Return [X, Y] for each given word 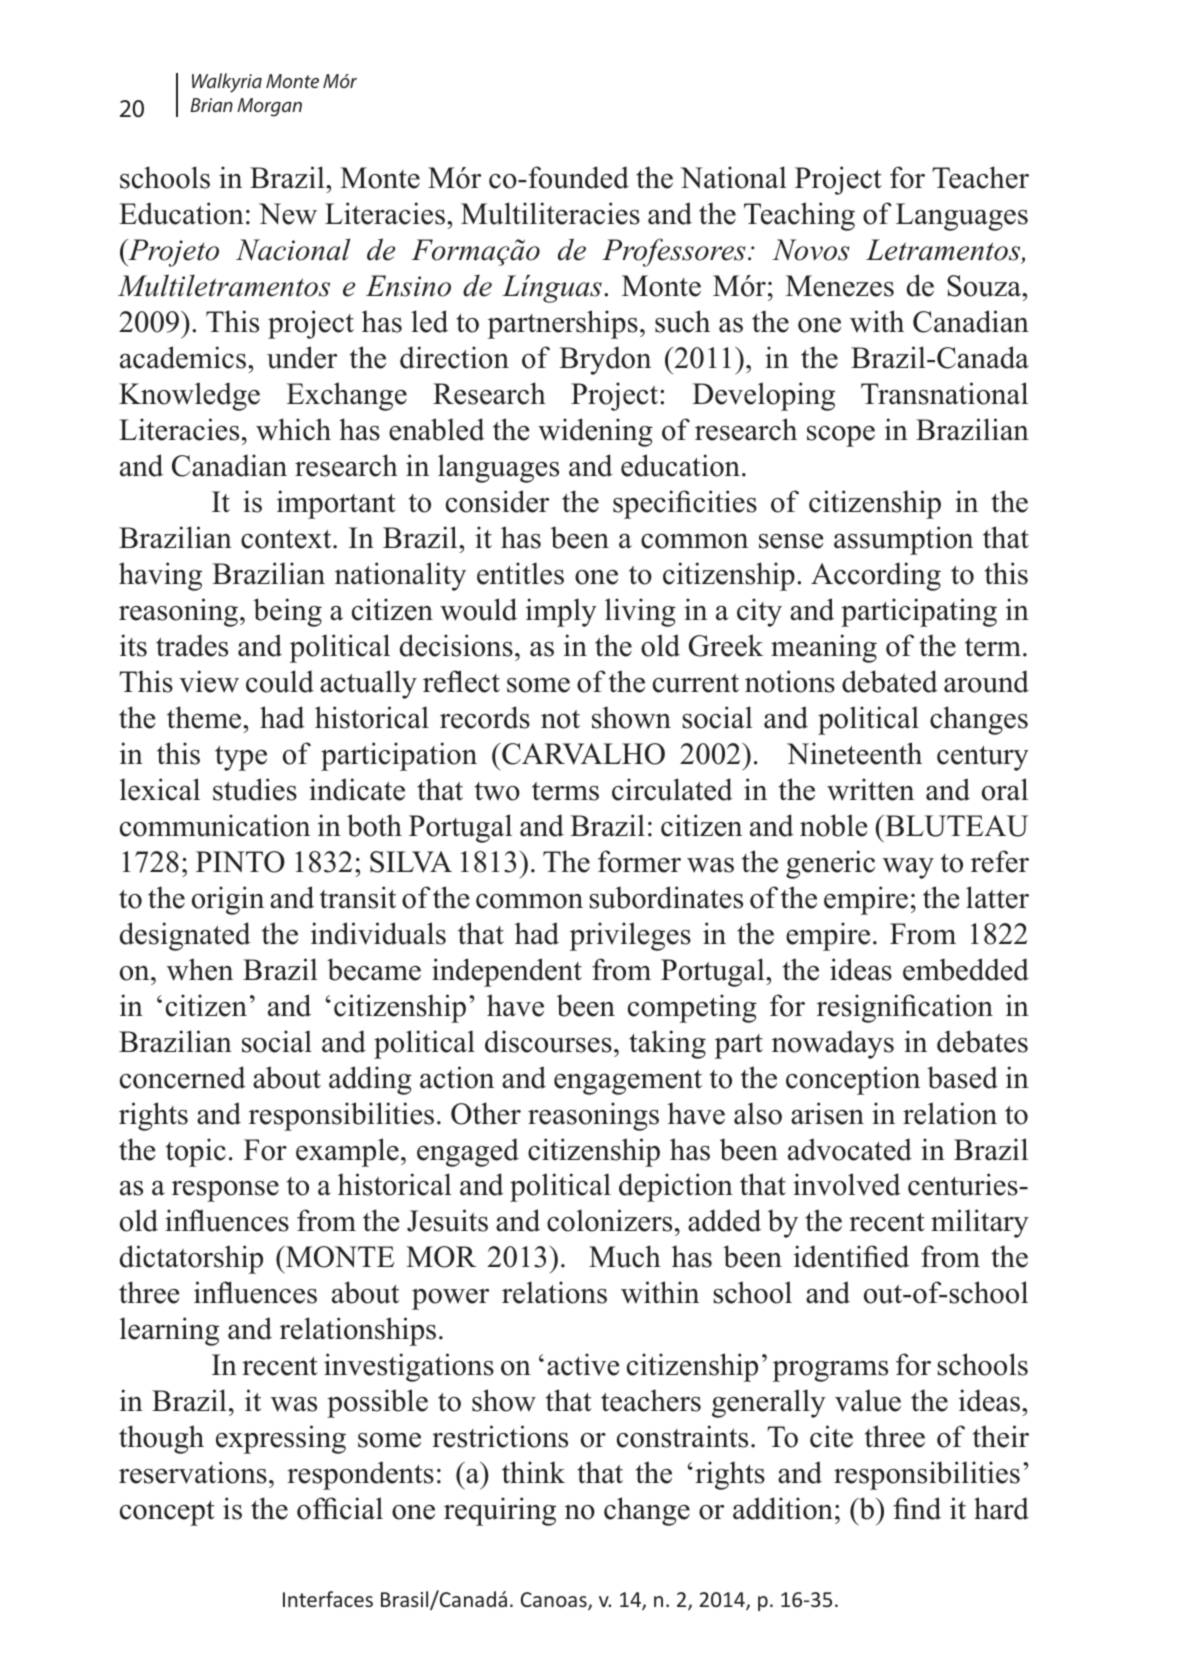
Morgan [269, 107]
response [225, 1191]
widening [595, 432]
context [287, 539]
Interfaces [328, 1599]
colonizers [609, 1220]
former [639, 861]
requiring [500, 1511]
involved [847, 1184]
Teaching [799, 216]
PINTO [240, 862]
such [682, 321]
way [908, 868]
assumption [903, 540]
